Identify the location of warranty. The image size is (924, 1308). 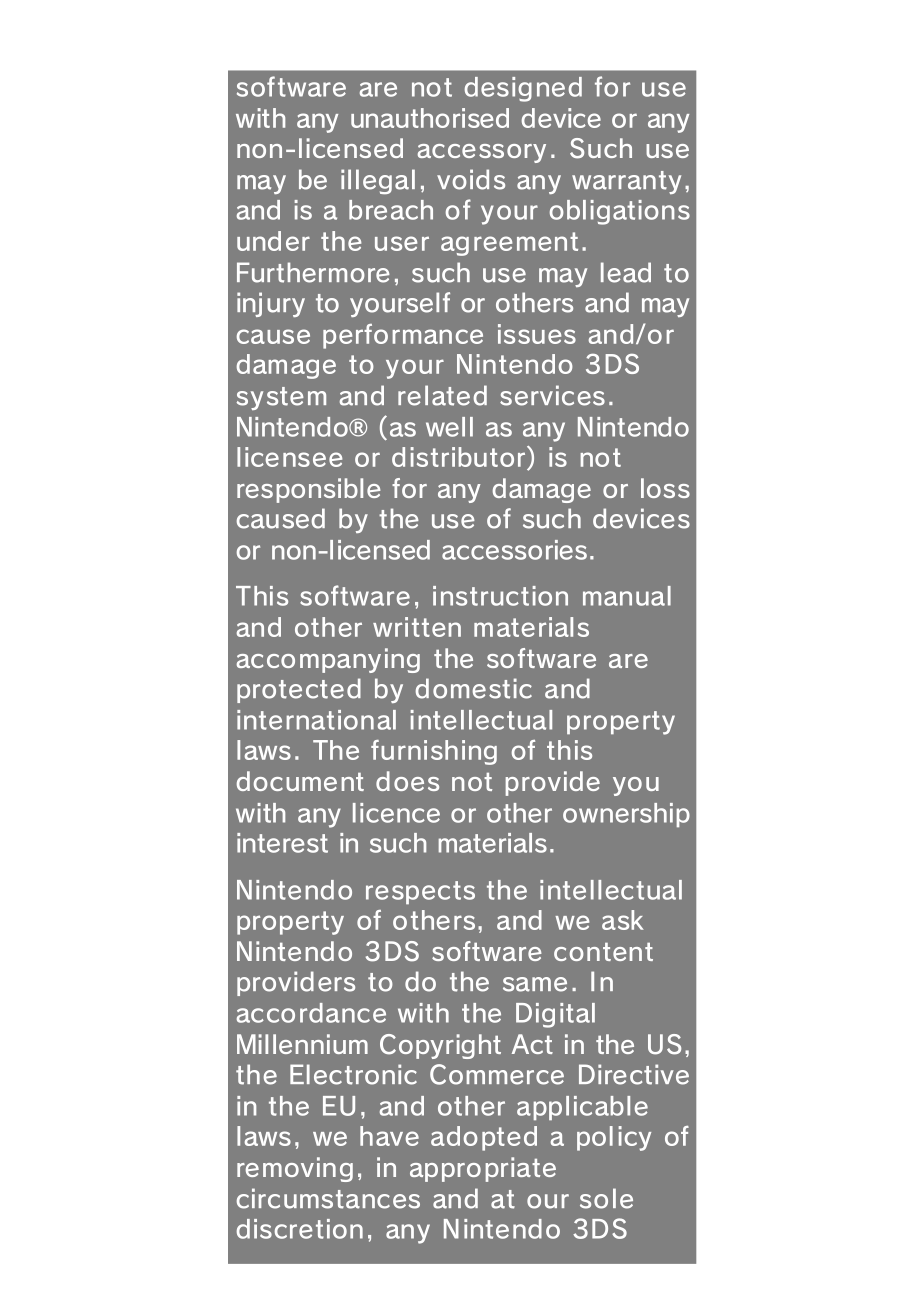
(626, 182).
